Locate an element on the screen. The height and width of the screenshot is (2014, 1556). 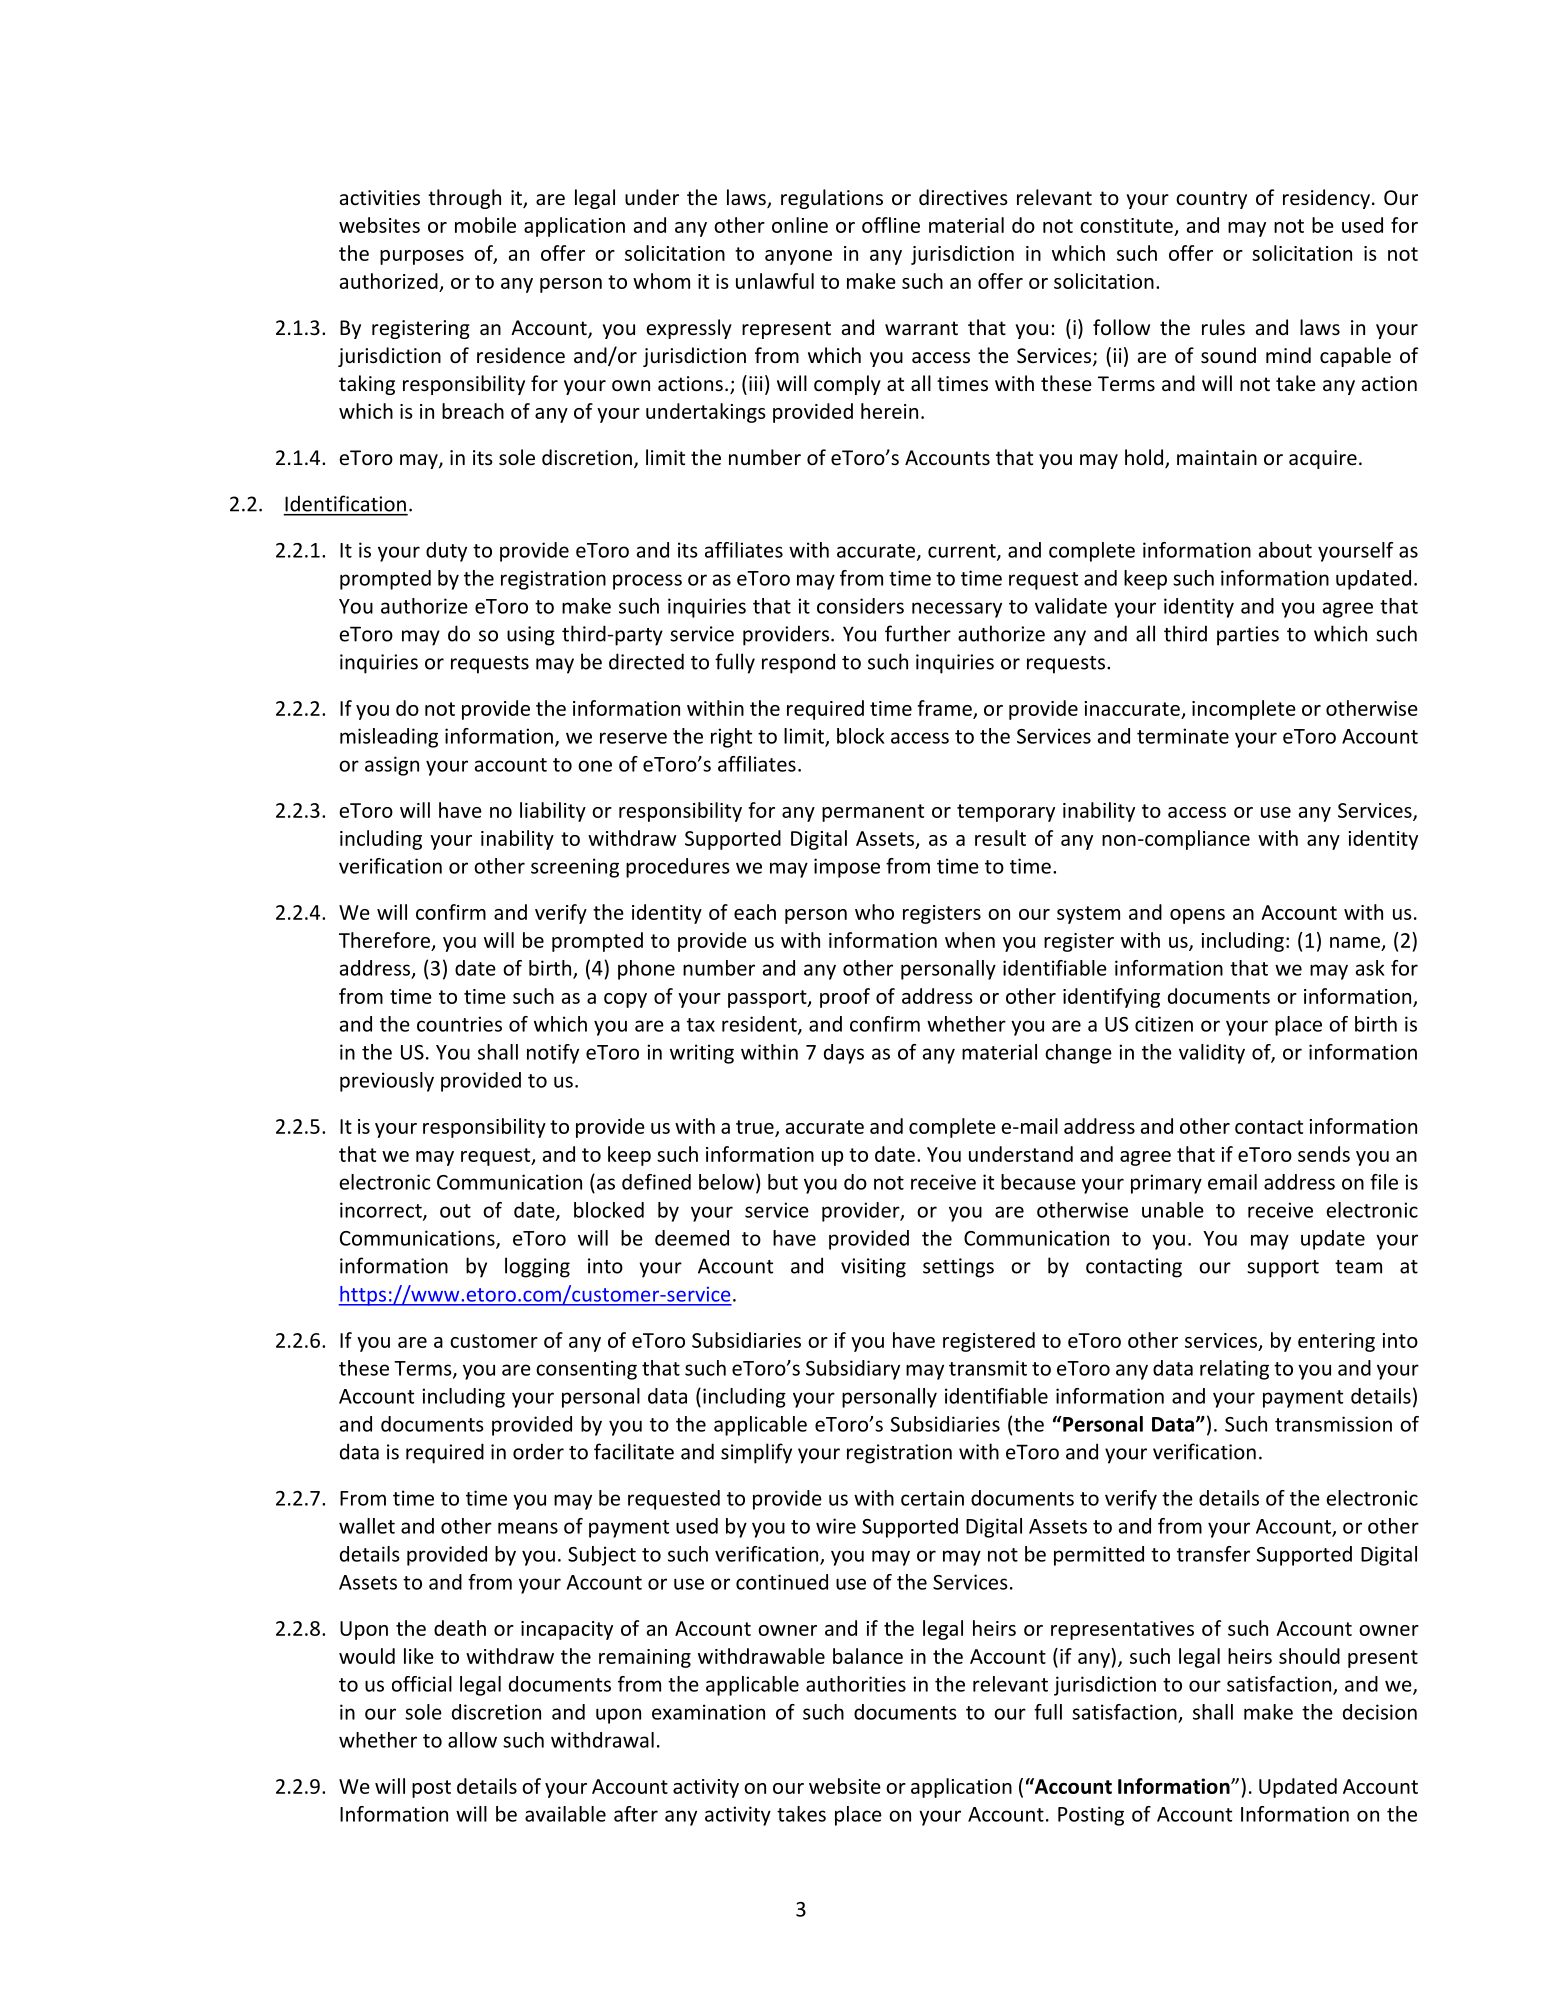
terminate is located at coordinates (1183, 736).
